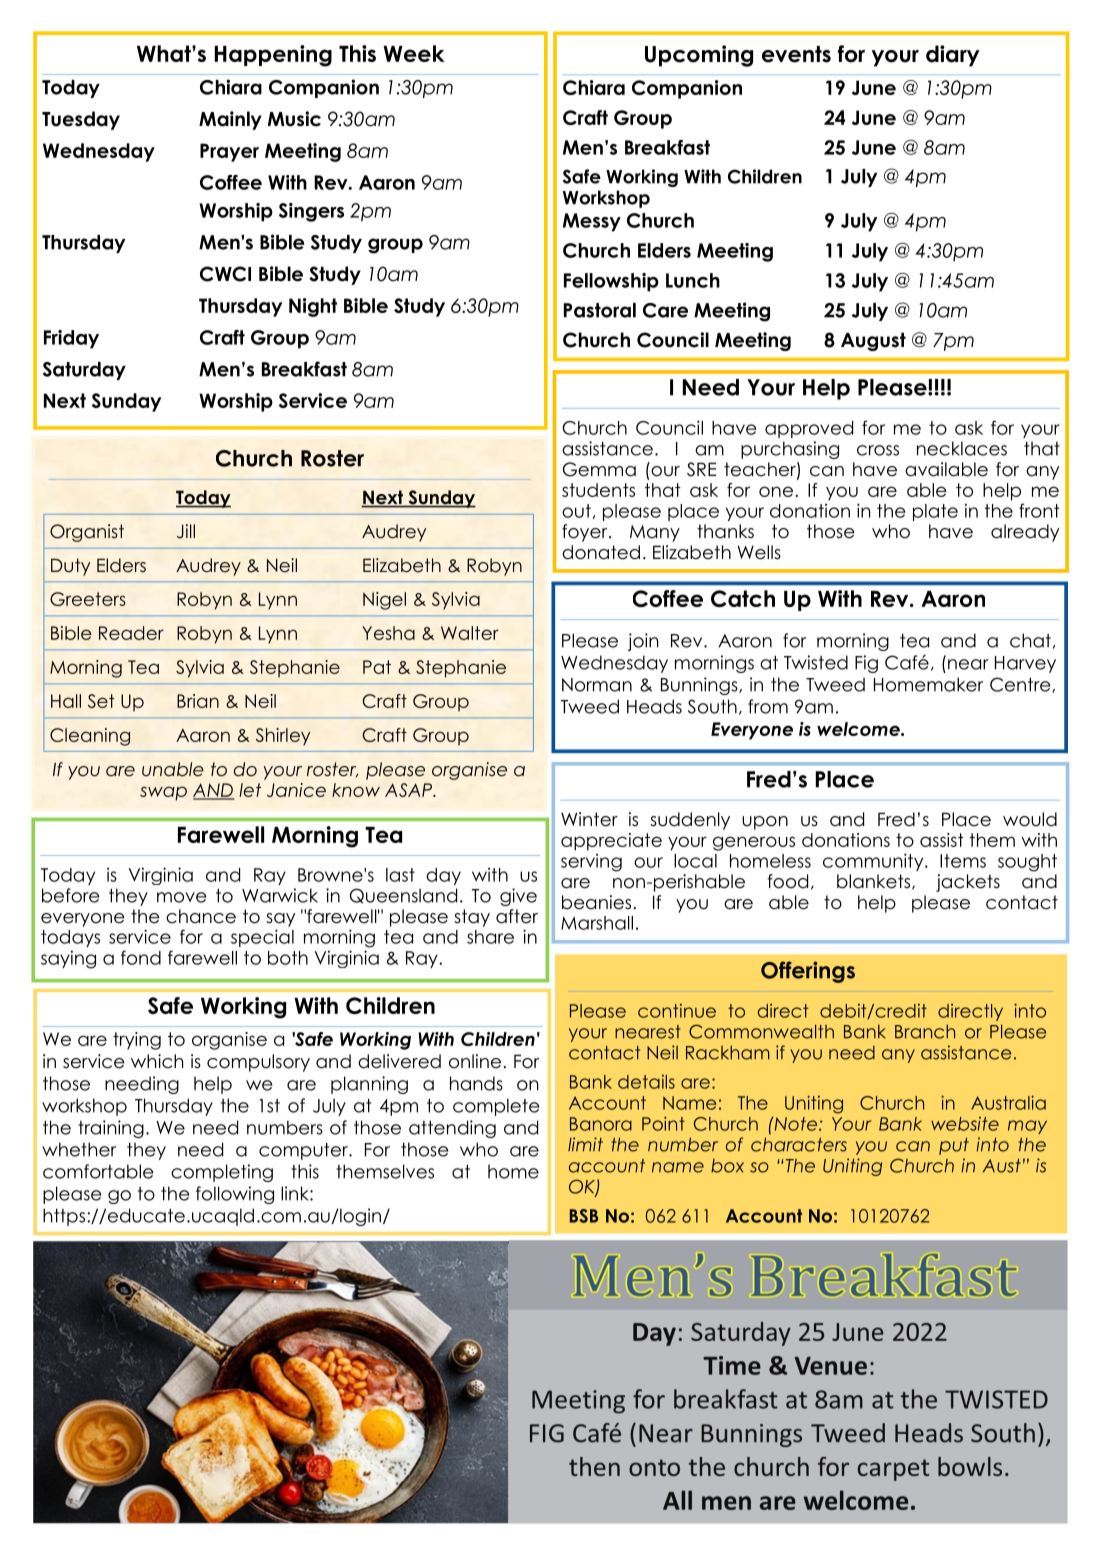  What do you see at coordinates (600, 310) in the image?
I see `Pastoral` at bounding box center [600, 310].
